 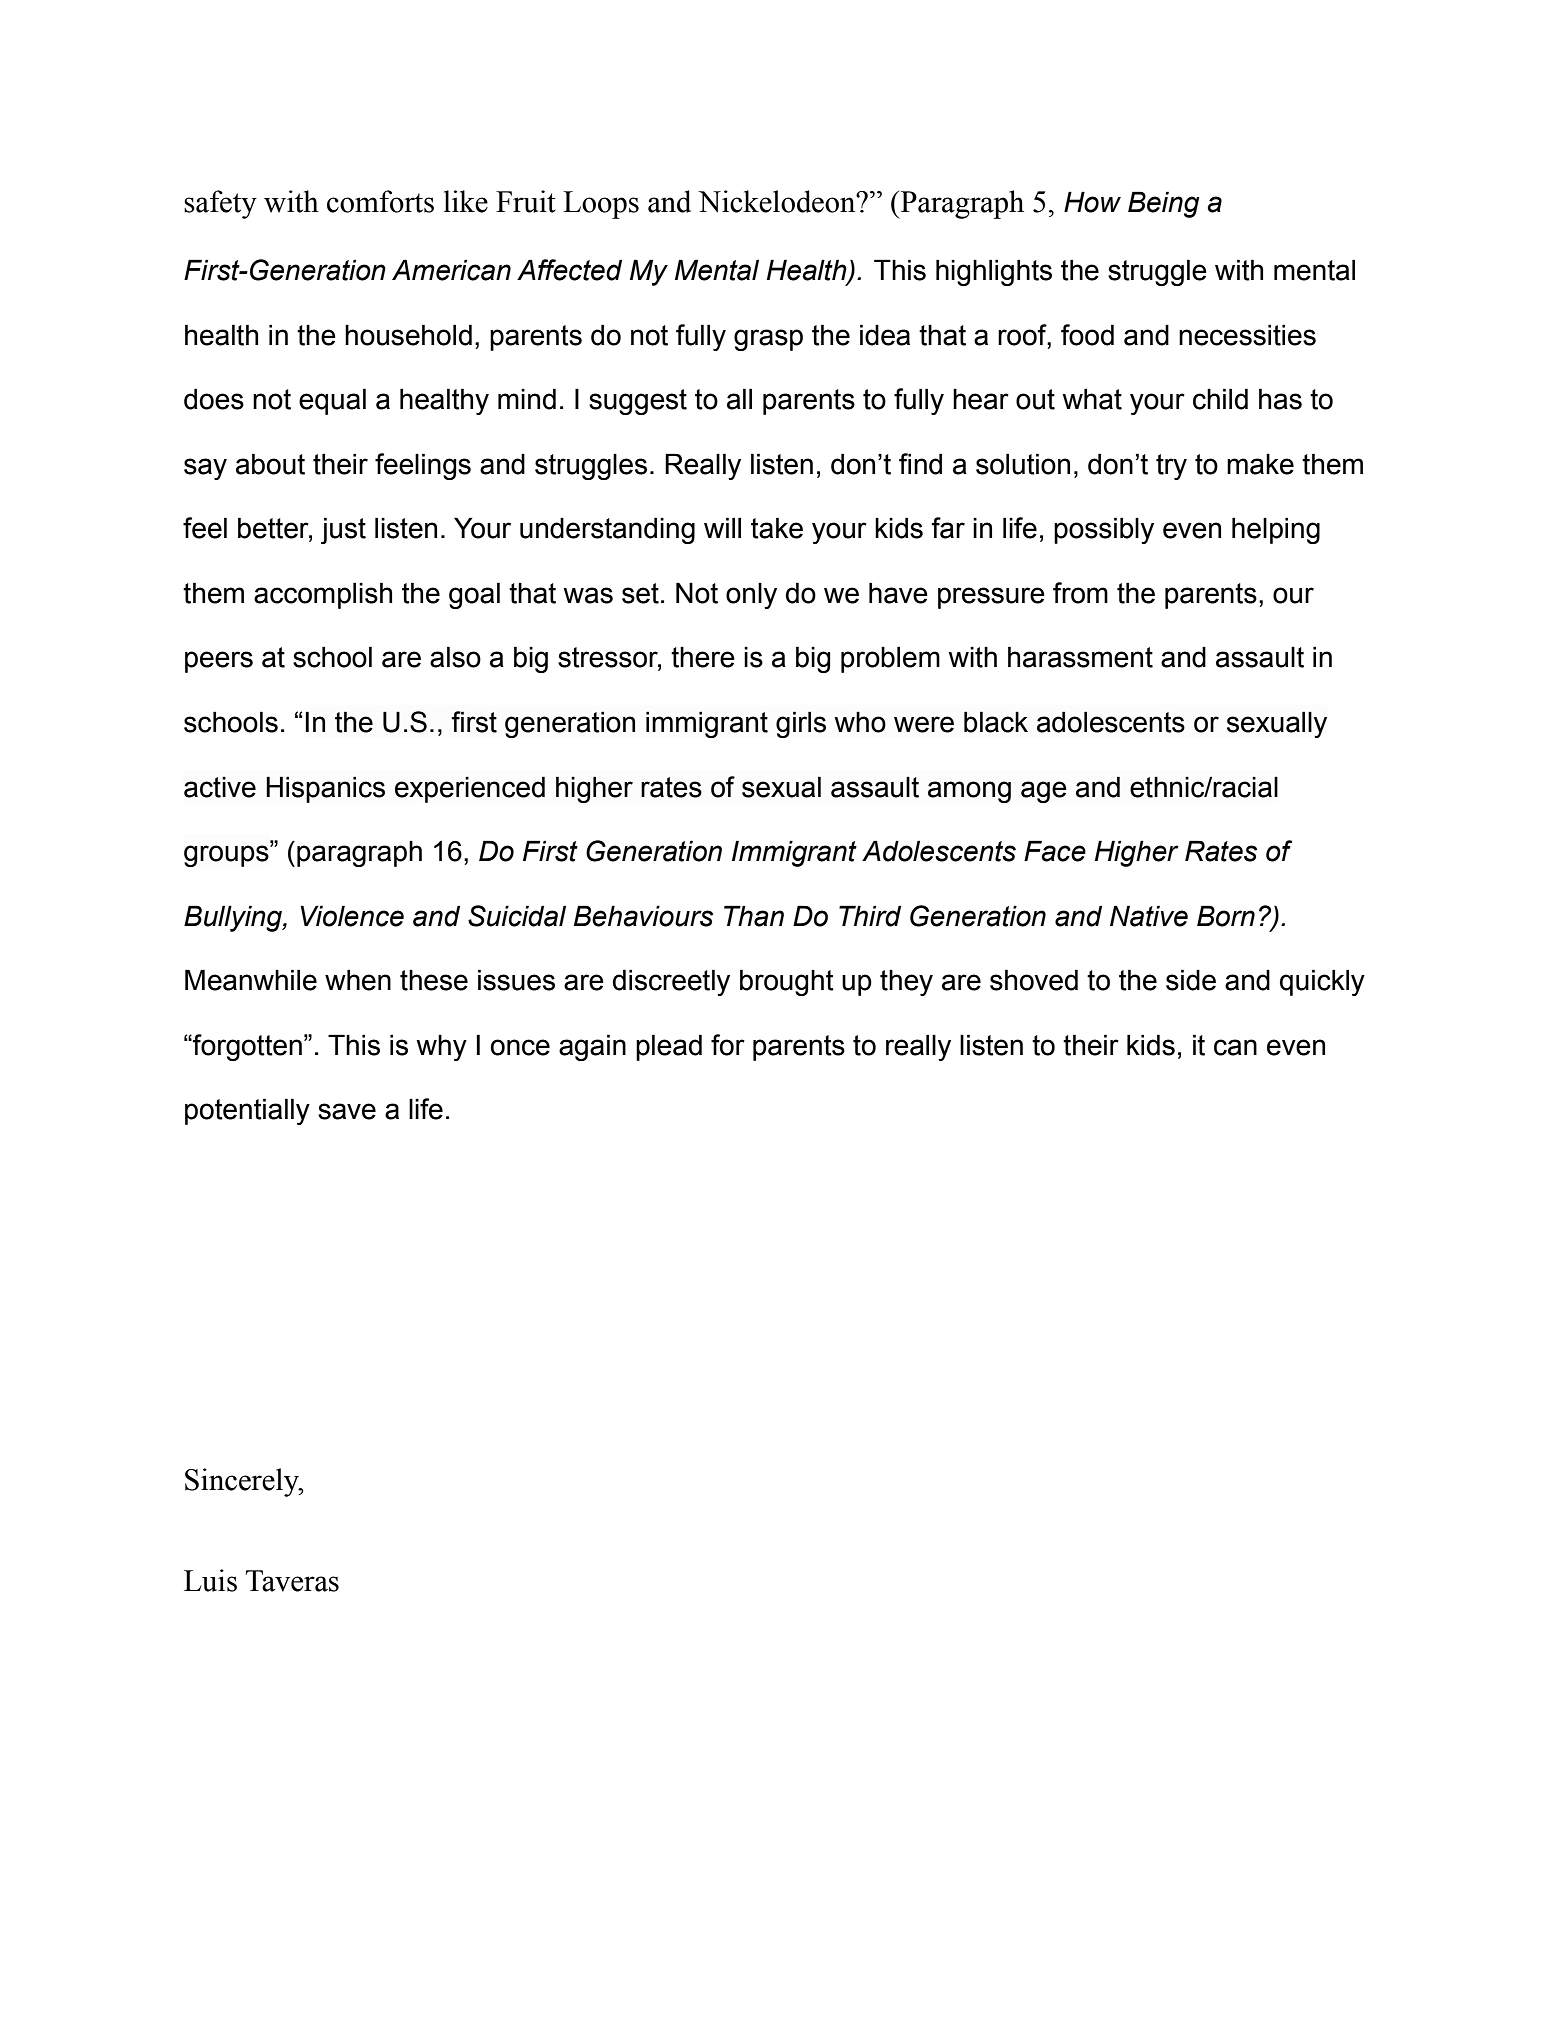 What do you see at coordinates (347, 1111) in the screenshot?
I see `save` at bounding box center [347, 1111].
